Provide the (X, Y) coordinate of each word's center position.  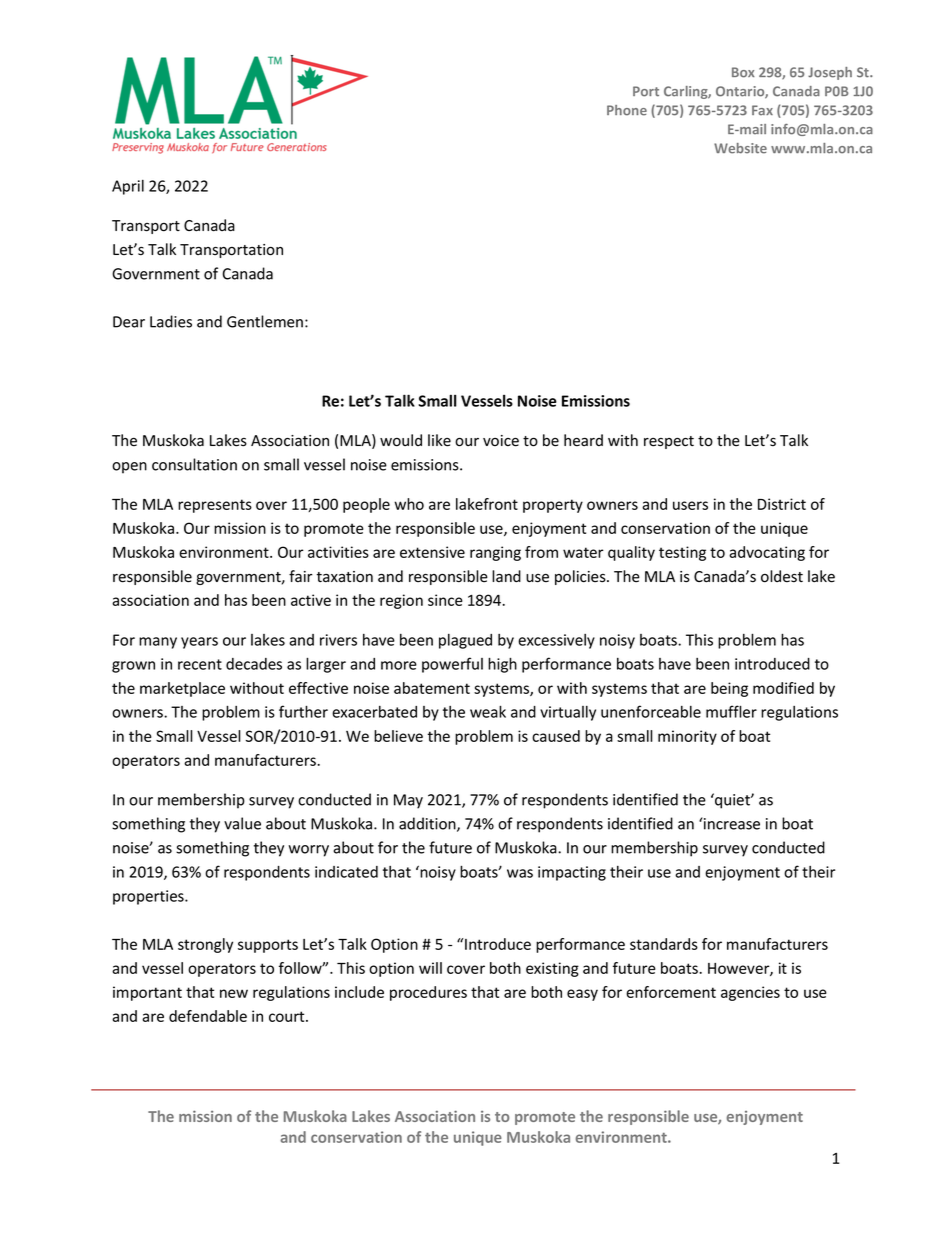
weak (488, 711)
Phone (627, 110)
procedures (428, 993)
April (128, 187)
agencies (750, 993)
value (242, 823)
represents (215, 506)
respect (669, 442)
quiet (732, 801)
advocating (767, 553)
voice (501, 441)
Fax (762, 110)
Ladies (171, 321)
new (234, 993)
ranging (495, 553)
